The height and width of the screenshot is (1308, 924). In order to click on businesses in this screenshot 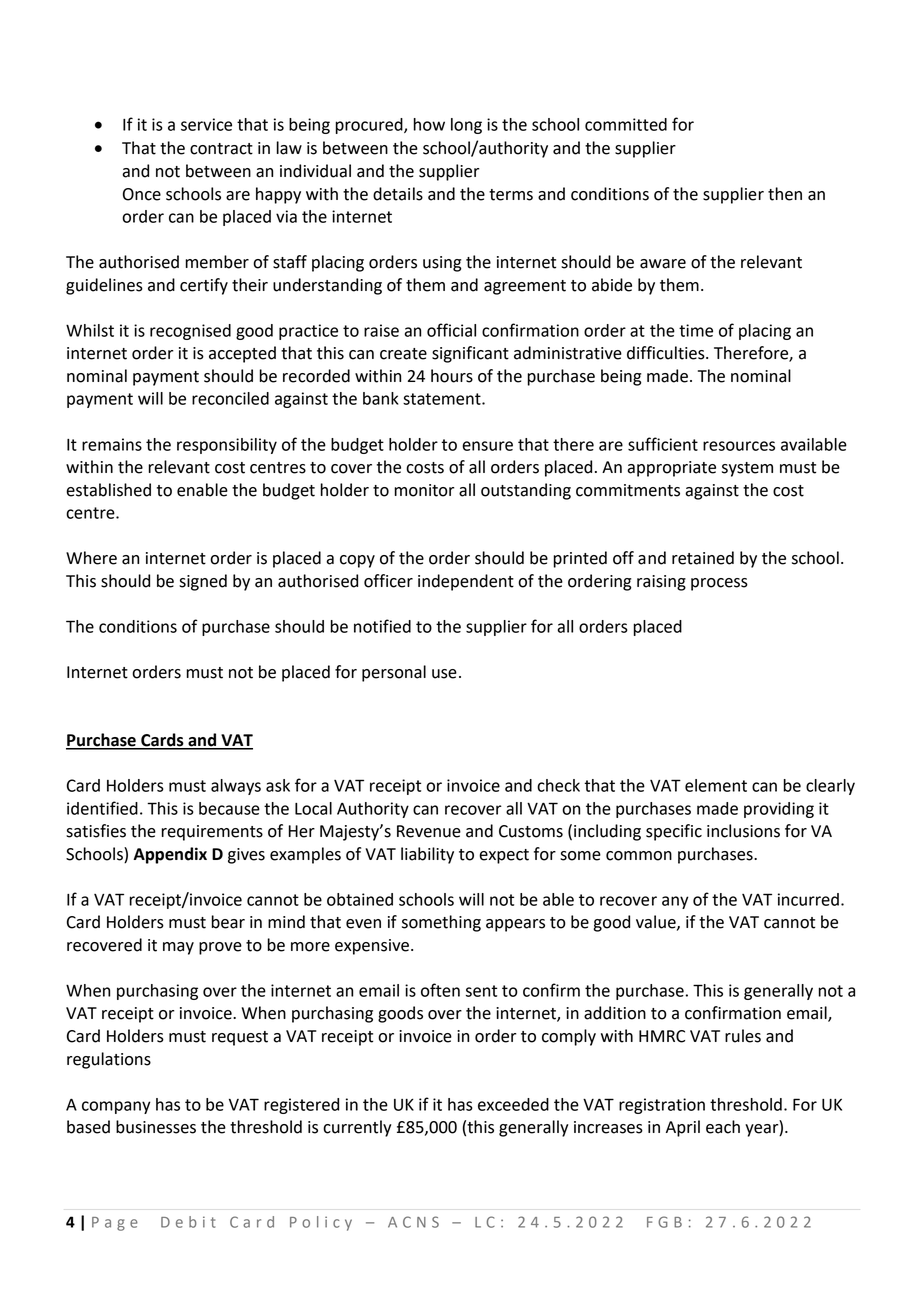, I will do `click(156, 1127)`.
